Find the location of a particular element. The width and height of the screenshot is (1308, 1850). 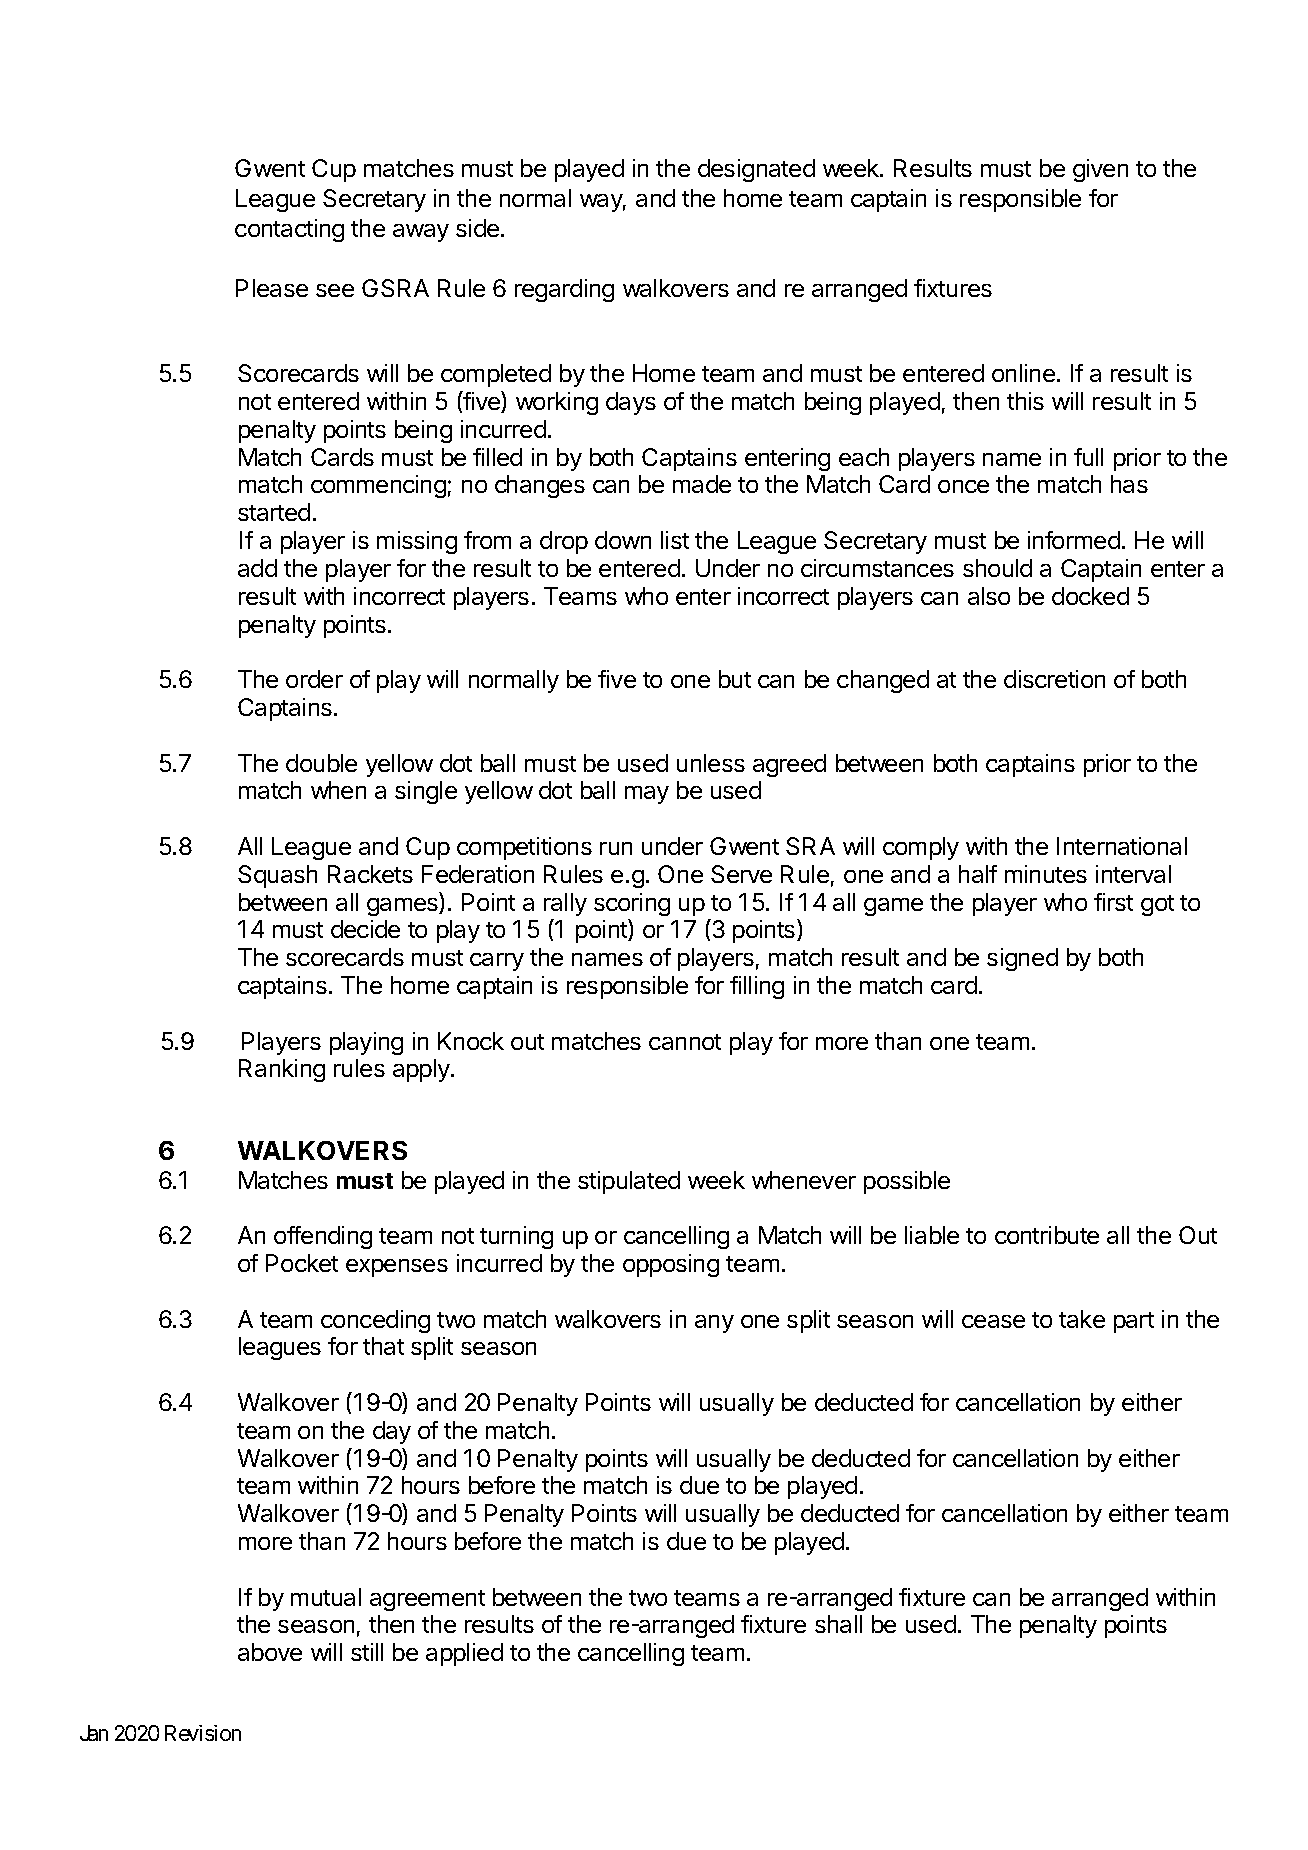

down is located at coordinates (623, 540).
